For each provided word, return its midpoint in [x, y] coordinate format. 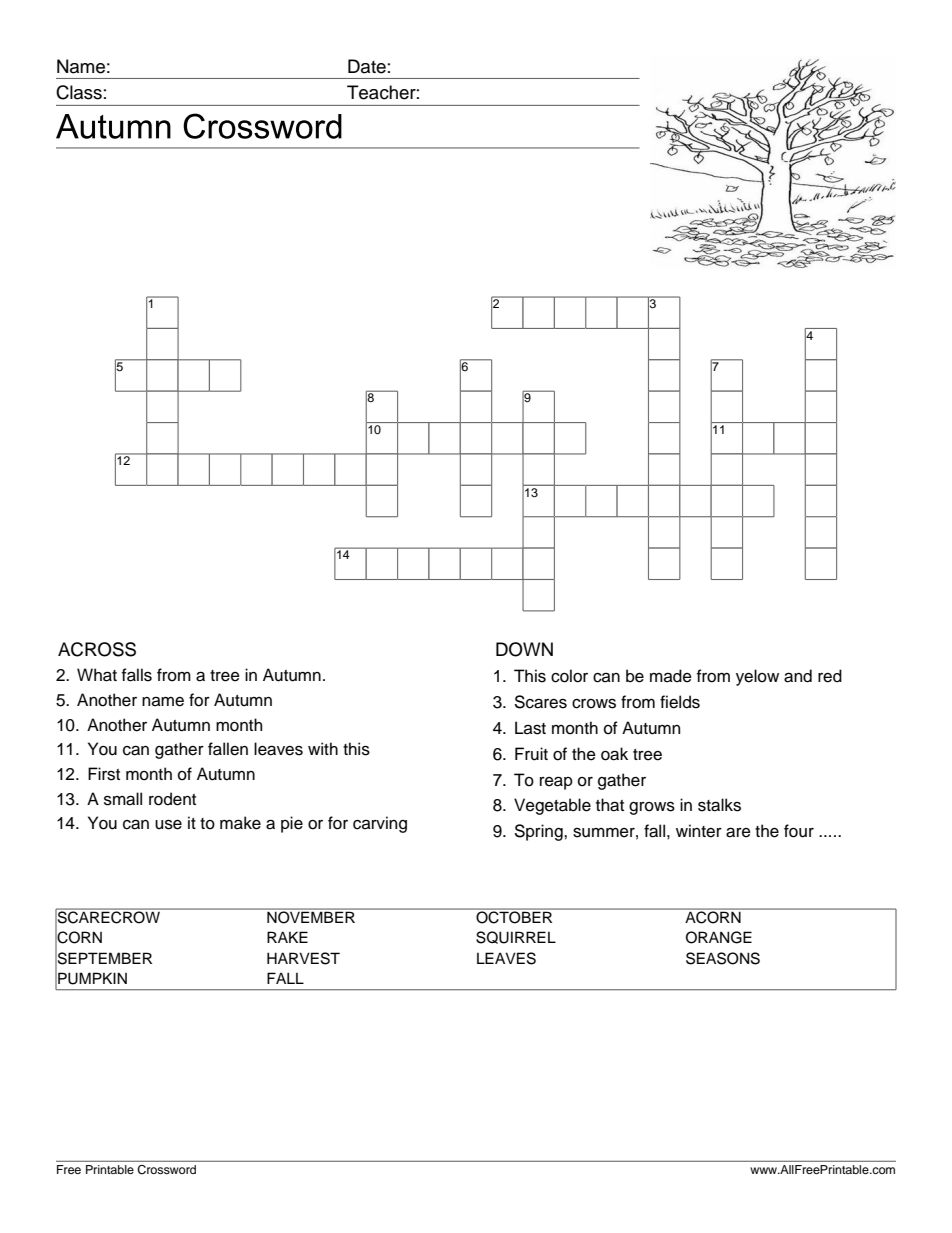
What [97, 675]
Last [530, 728]
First [104, 774]
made [671, 676]
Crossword [166, 1170]
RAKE [287, 937]
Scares [540, 702]
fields [680, 702]
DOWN [524, 649]
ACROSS [97, 649]
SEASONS [723, 958]
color [569, 676]
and [798, 676]
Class [79, 92]
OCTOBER [514, 916]
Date [367, 66]
